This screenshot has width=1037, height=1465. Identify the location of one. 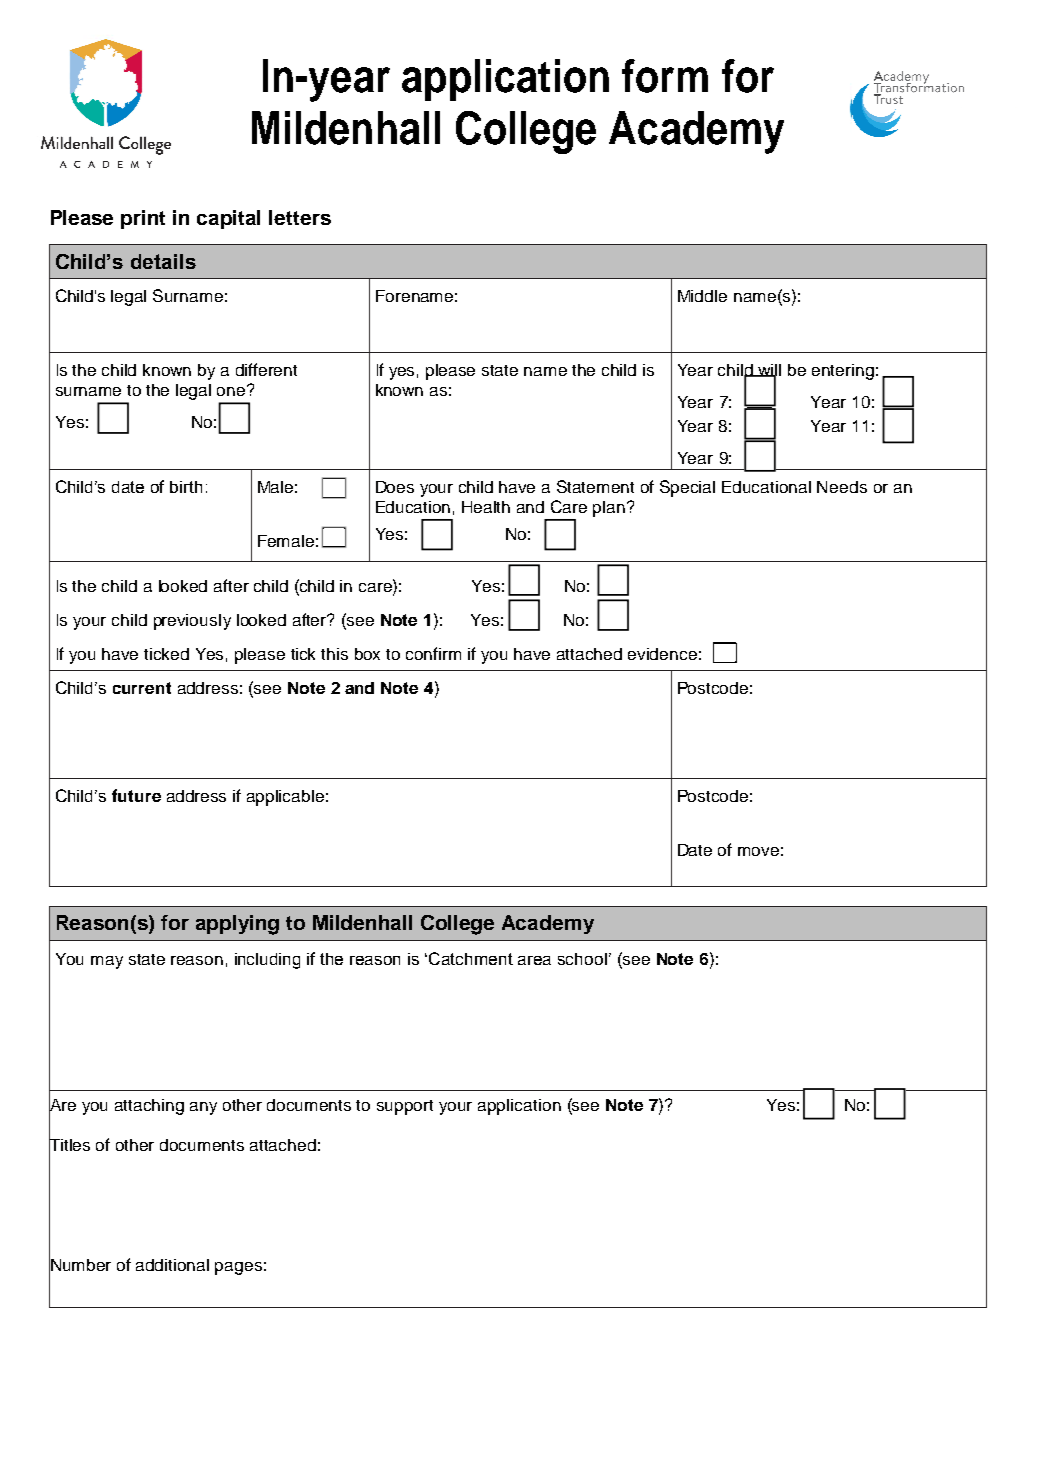
(232, 390).
